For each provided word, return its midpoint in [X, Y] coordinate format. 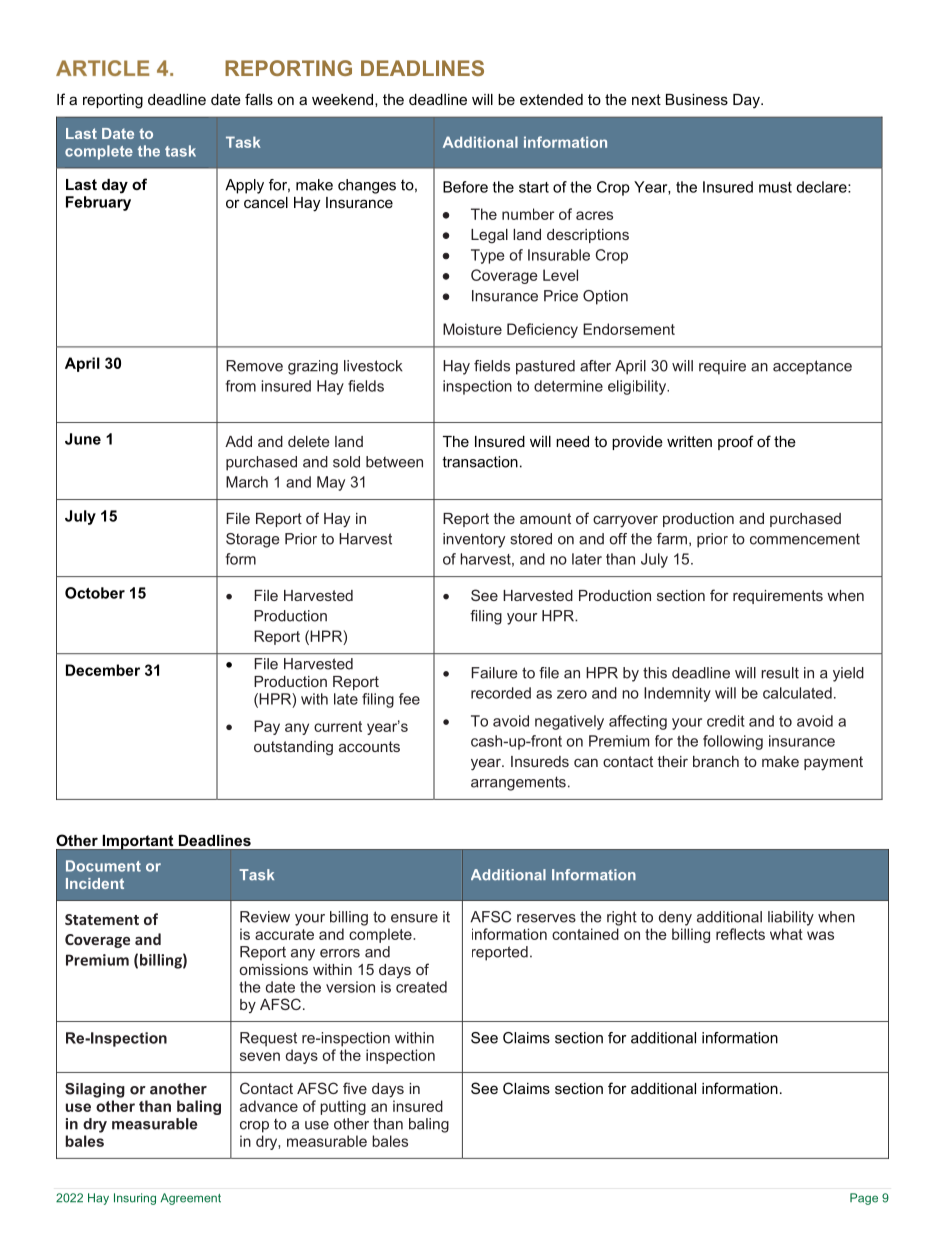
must [775, 187]
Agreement [191, 1199]
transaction [480, 462]
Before [465, 187]
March [247, 482]
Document [103, 866]
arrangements [518, 783]
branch [716, 761]
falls [259, 99]
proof [736, 442]
